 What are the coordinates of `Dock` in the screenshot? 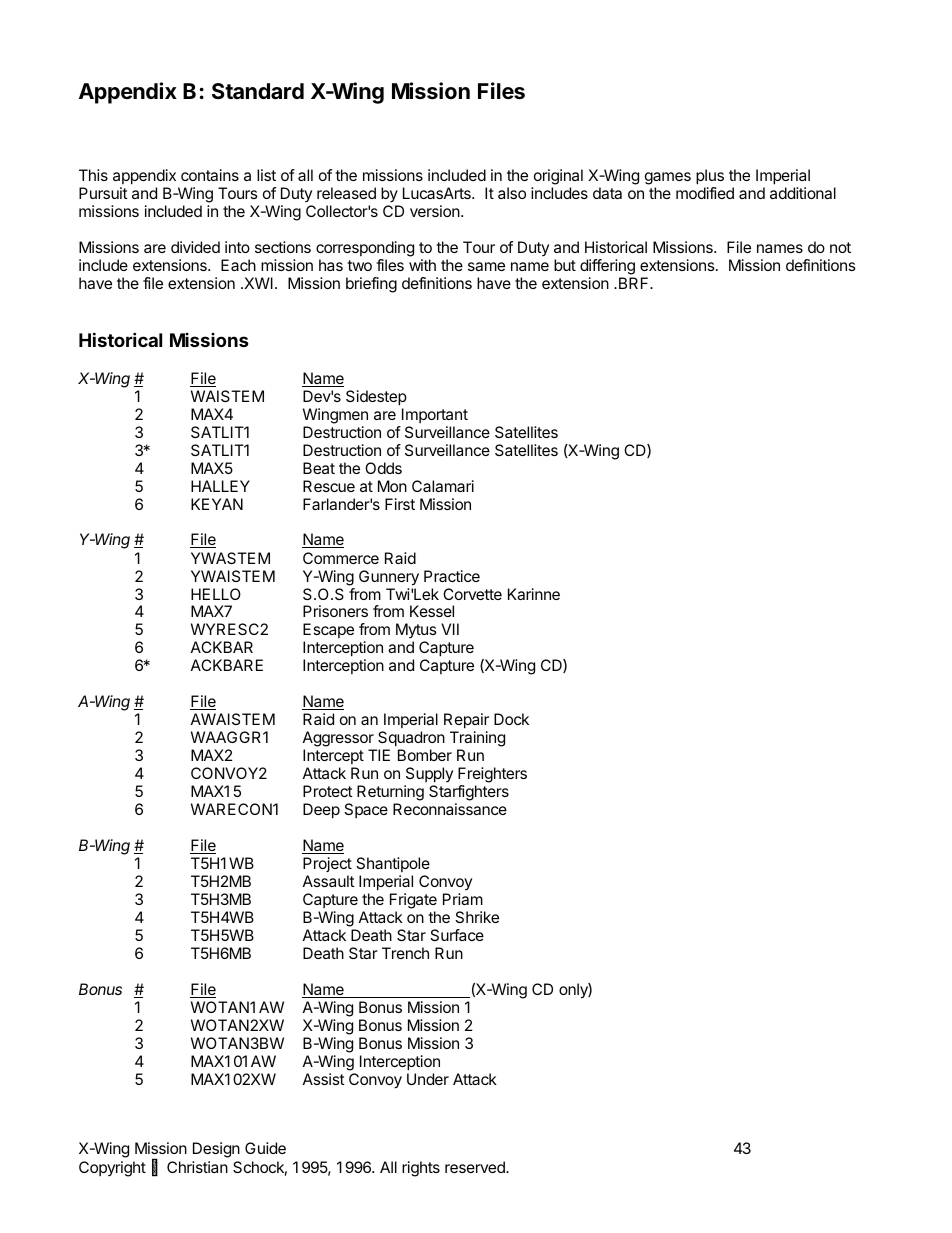 It's located at (511, 719).
